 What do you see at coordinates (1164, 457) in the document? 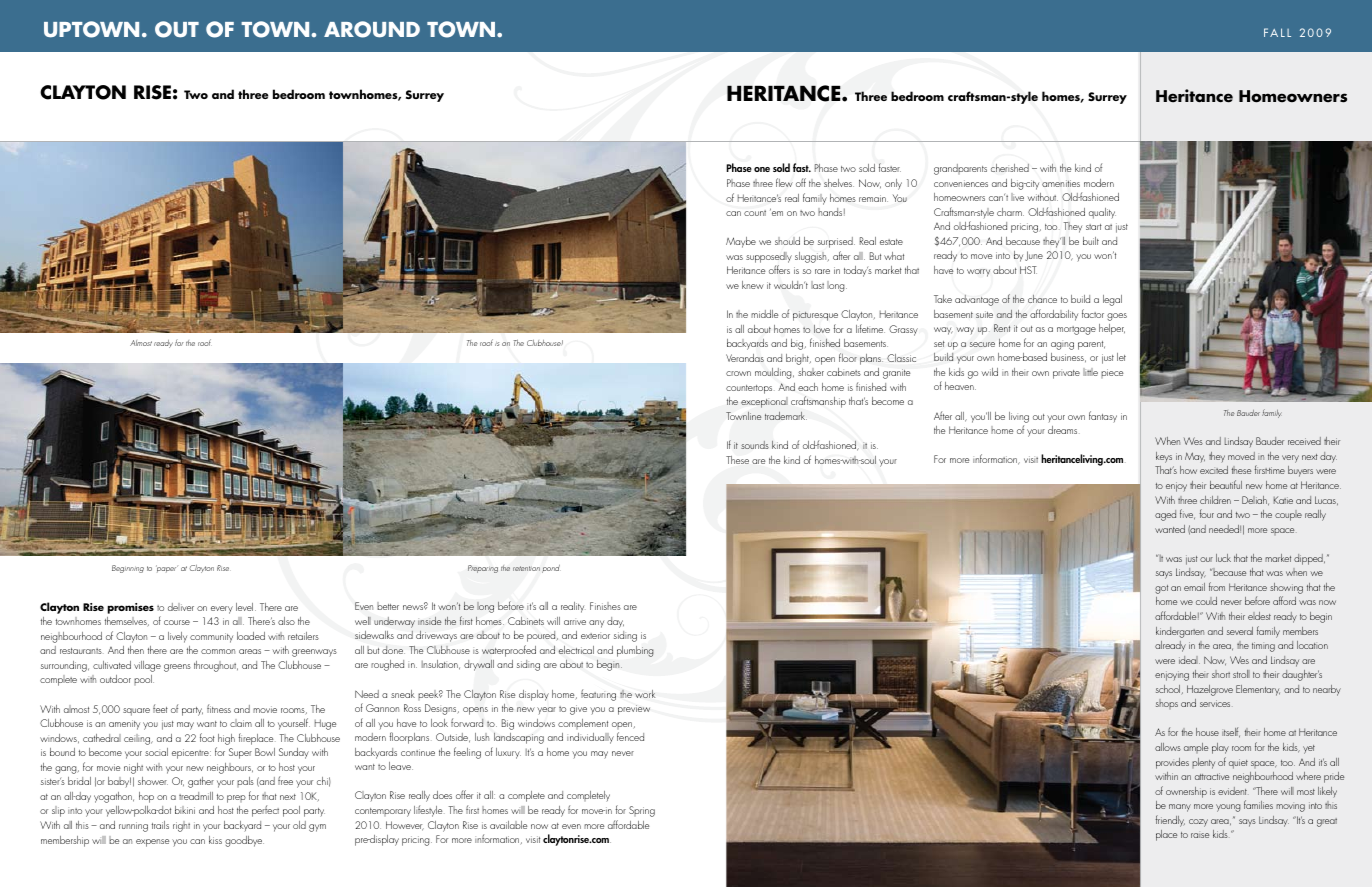
I see `keys` at bounding box center [1164, 457].
